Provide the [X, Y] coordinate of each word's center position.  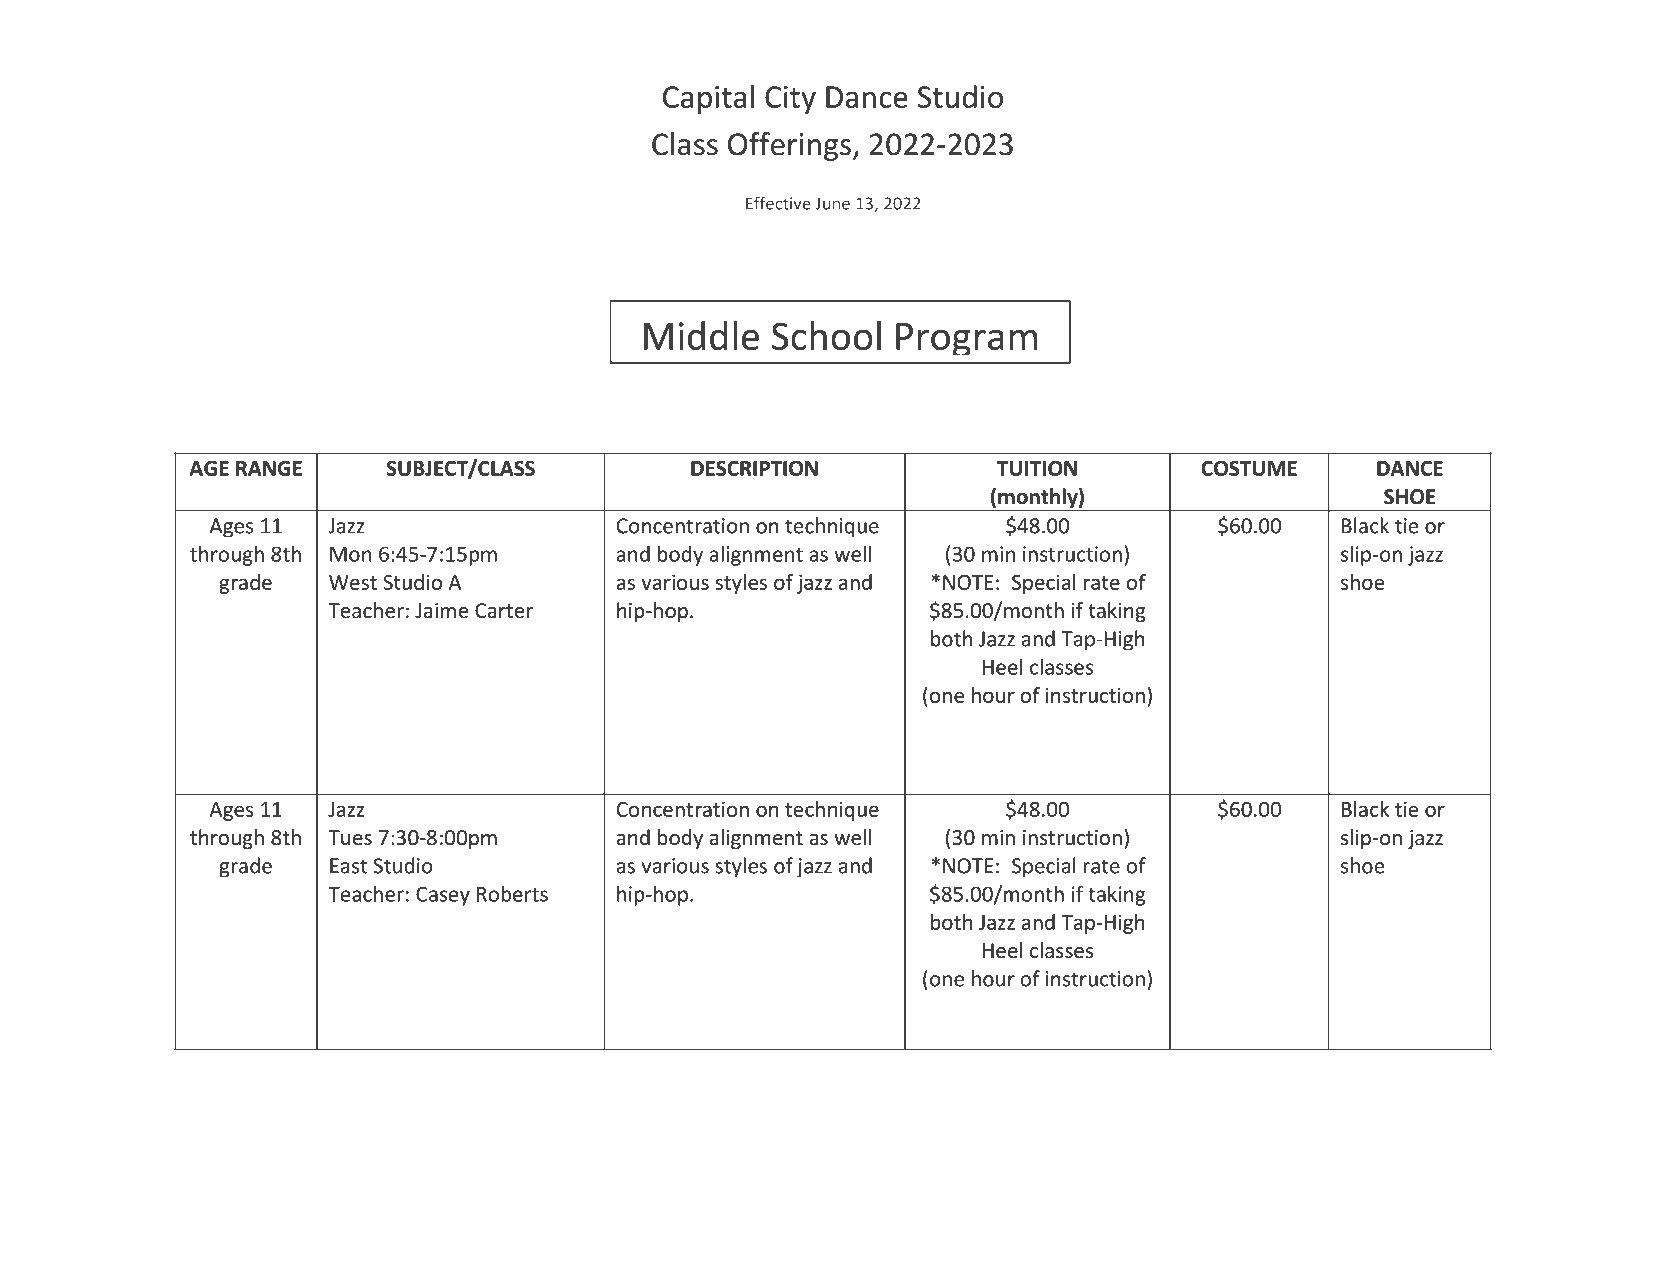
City [790, 100]
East [348, 866]
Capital [708, 99]
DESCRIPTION [754, 468]
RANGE [269, 468]
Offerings [789, 146]
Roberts [512, 893]
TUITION [1037, 468]
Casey [443, 896]
